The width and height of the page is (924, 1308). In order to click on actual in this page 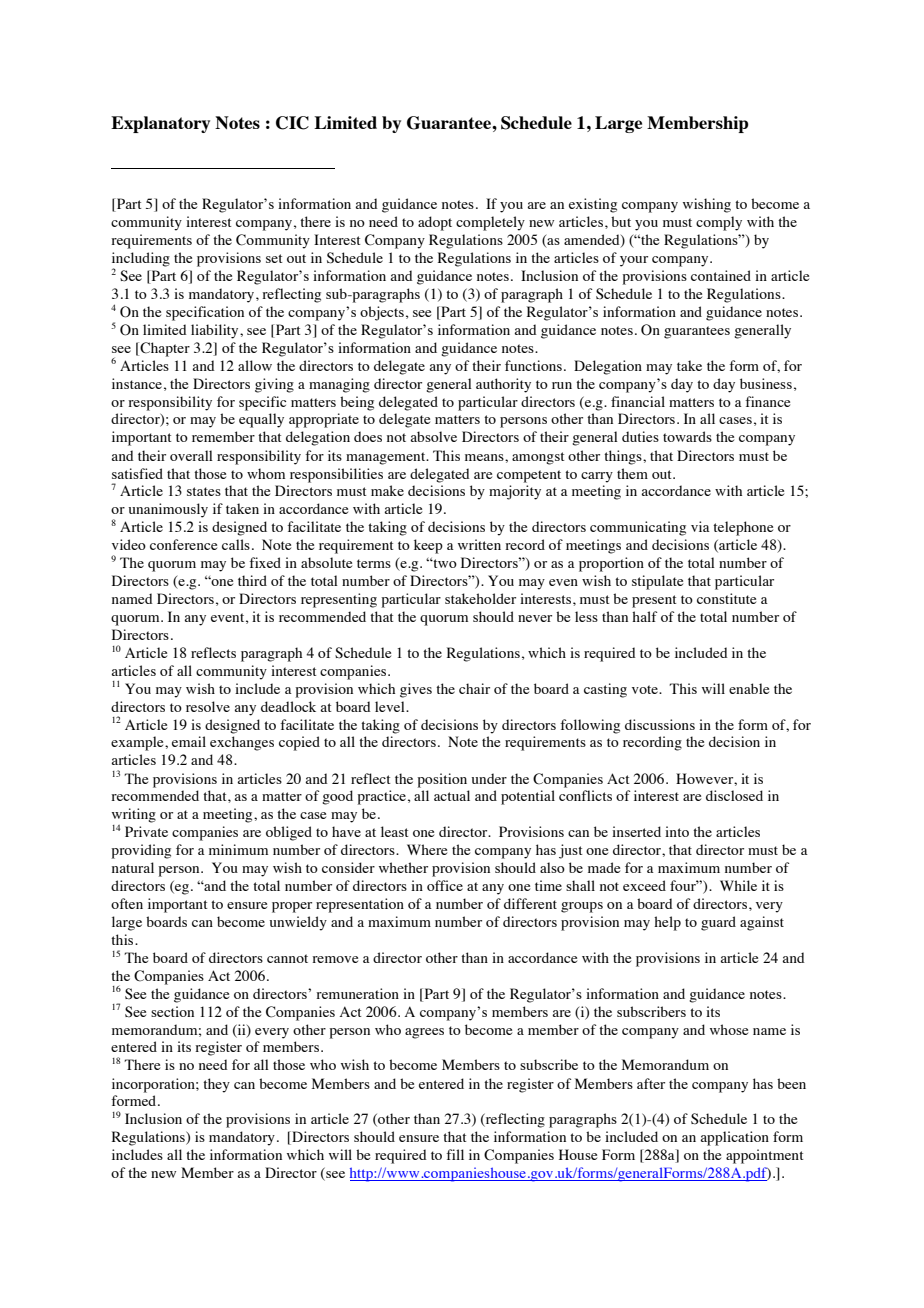, I will do `click(452, 795)`.
